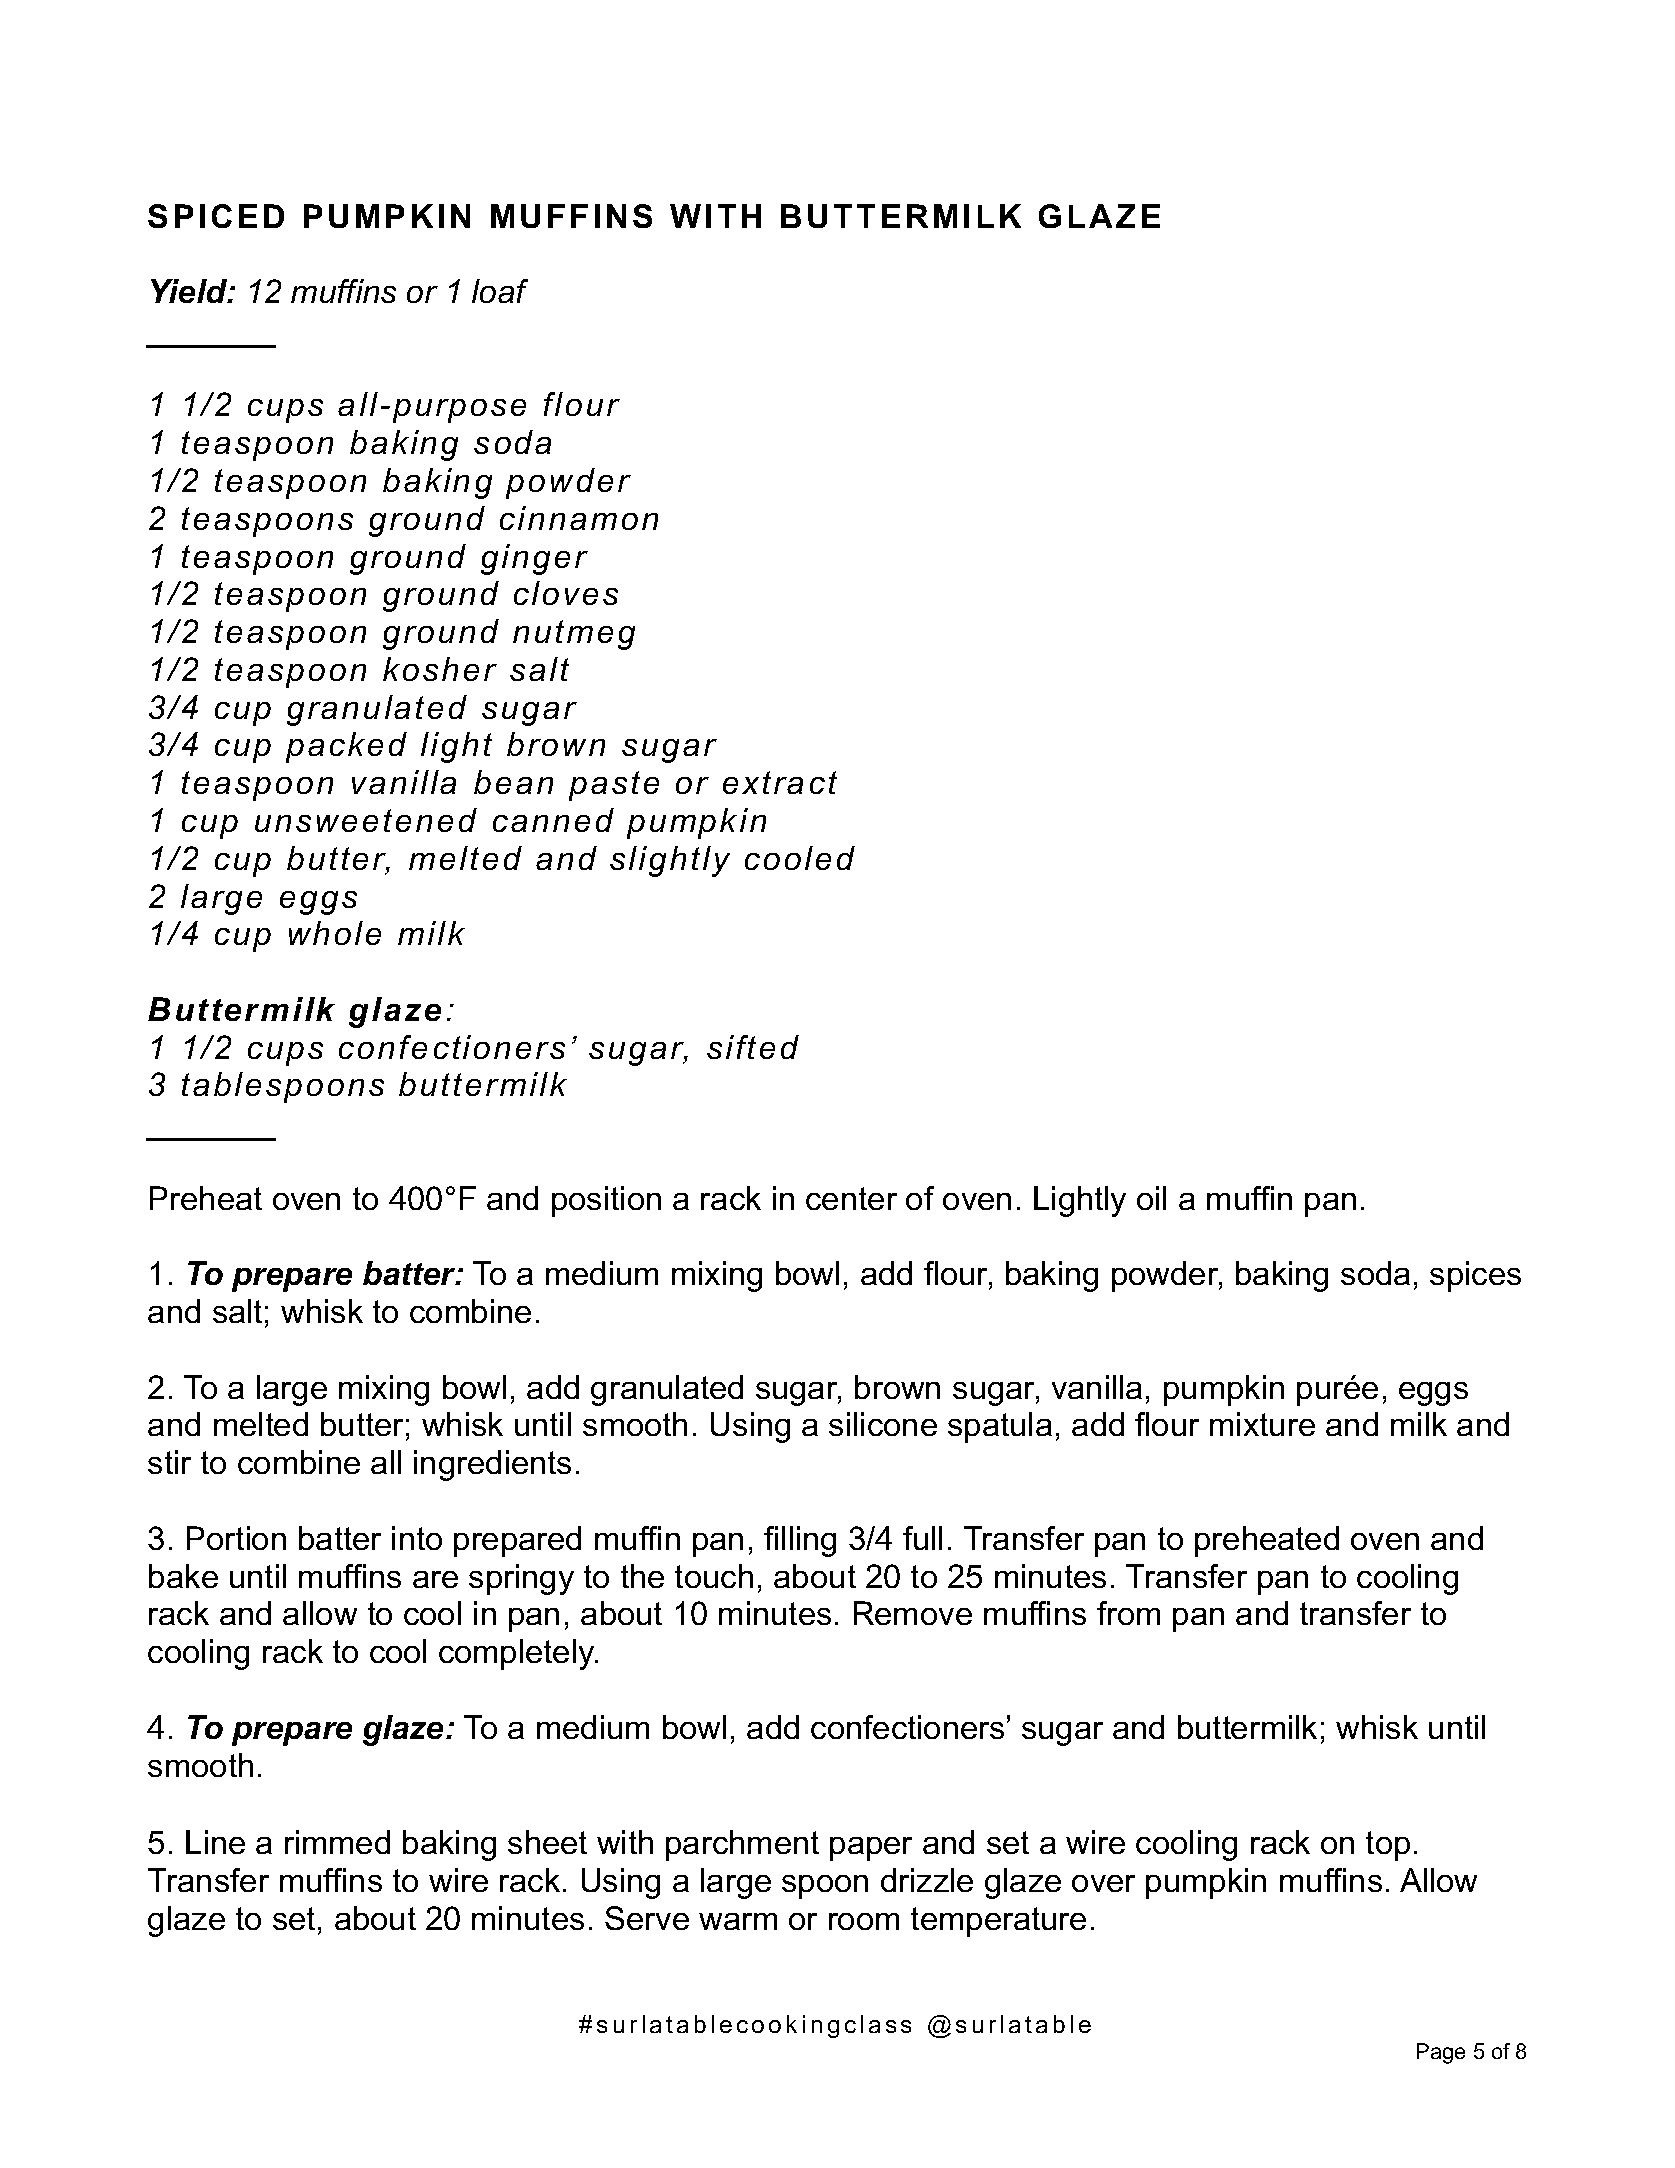 This screenshot has width=1675, height=2168. Describe the element at coordinates (337, 1842) in the screenshot. I see `rimmed` at that location.
